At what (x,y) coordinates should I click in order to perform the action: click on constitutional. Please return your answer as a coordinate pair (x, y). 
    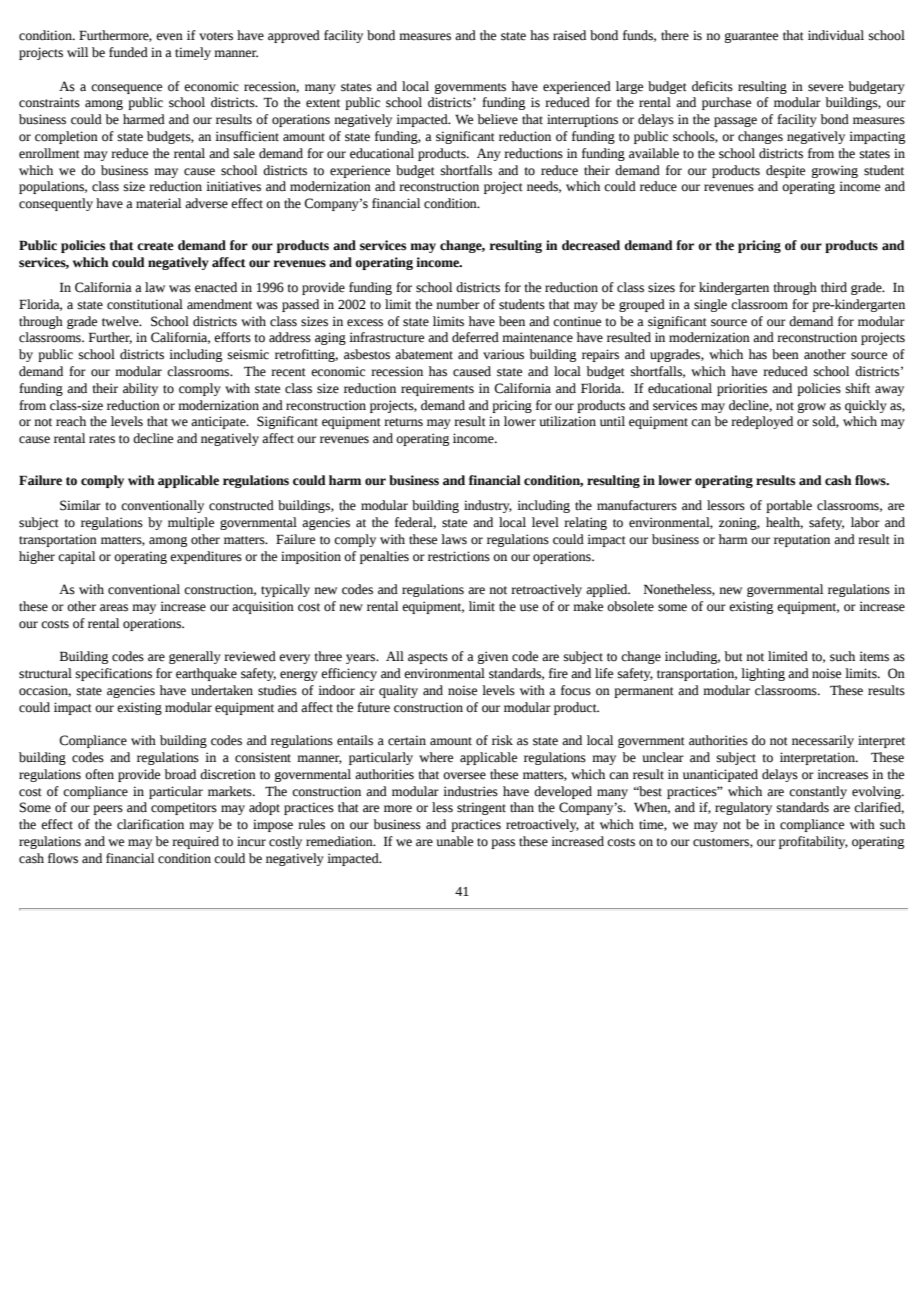
    Looking at the image, I should click on (145, 304).
